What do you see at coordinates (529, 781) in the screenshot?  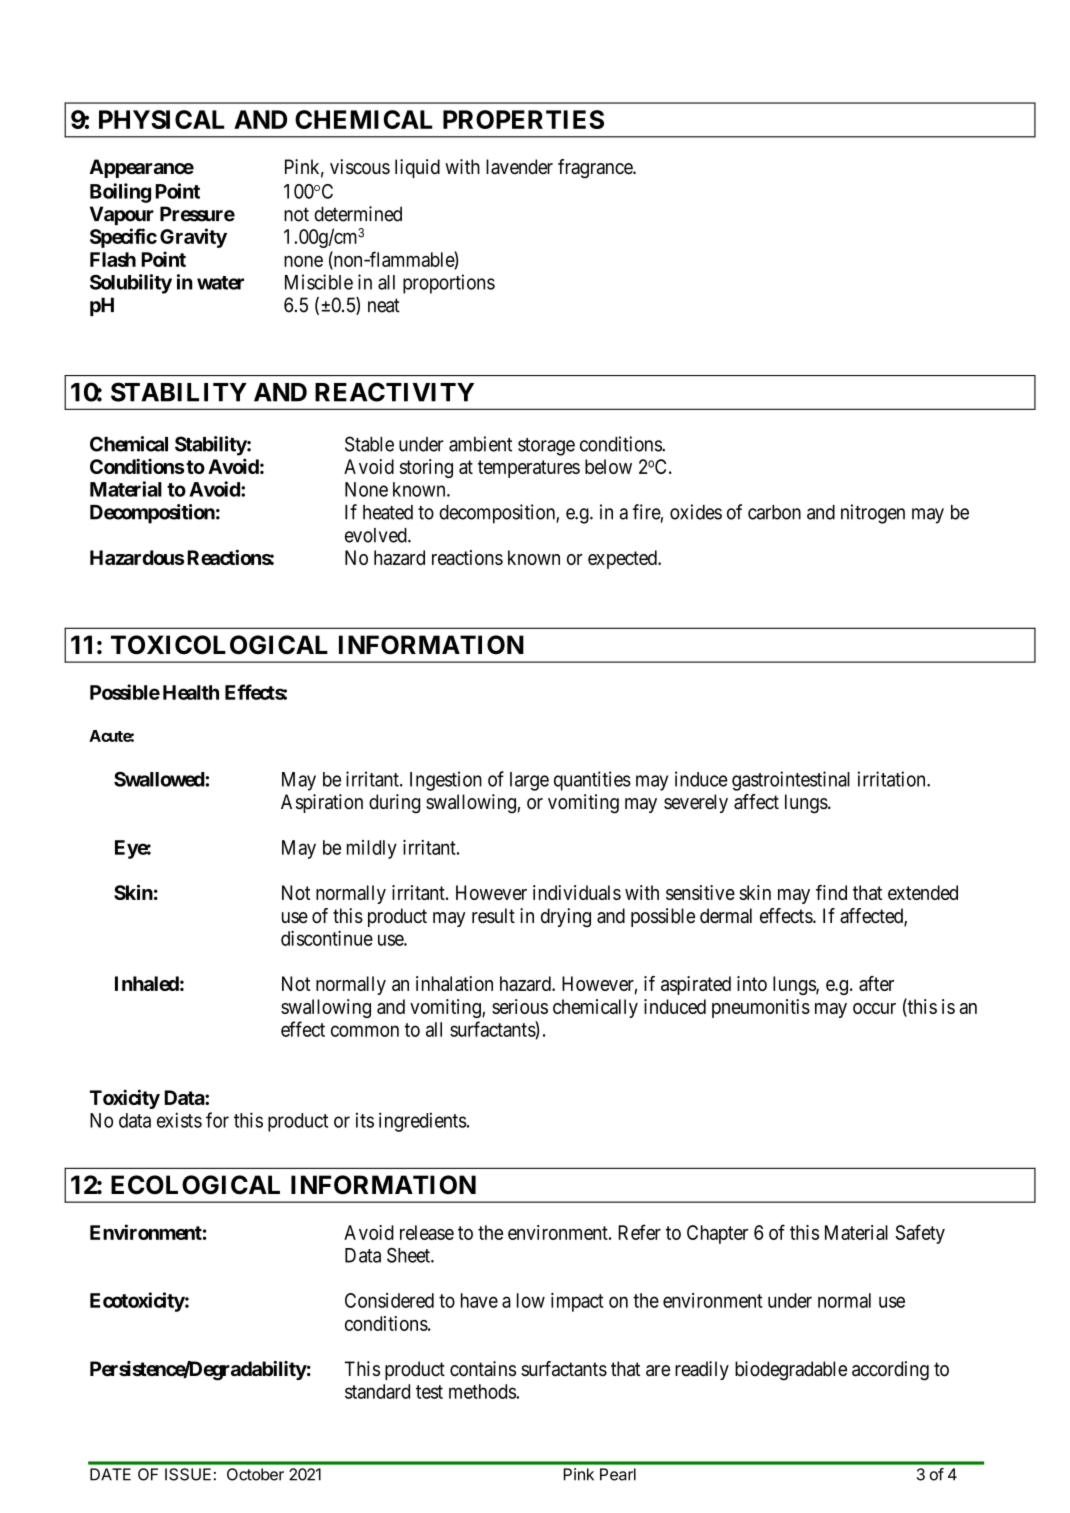 I see `large` at bounding box center [529, 781].
